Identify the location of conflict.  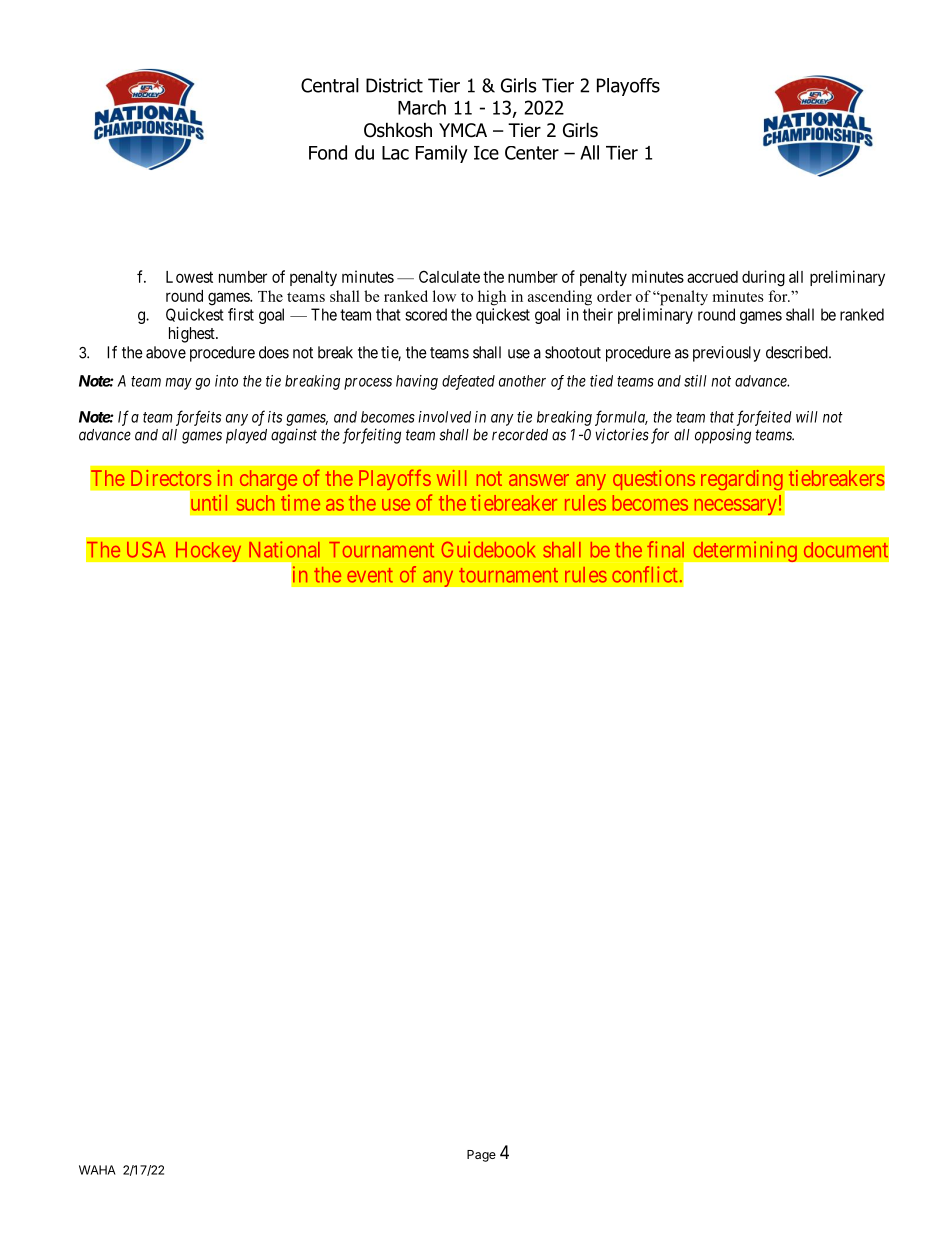
(644, 574).
